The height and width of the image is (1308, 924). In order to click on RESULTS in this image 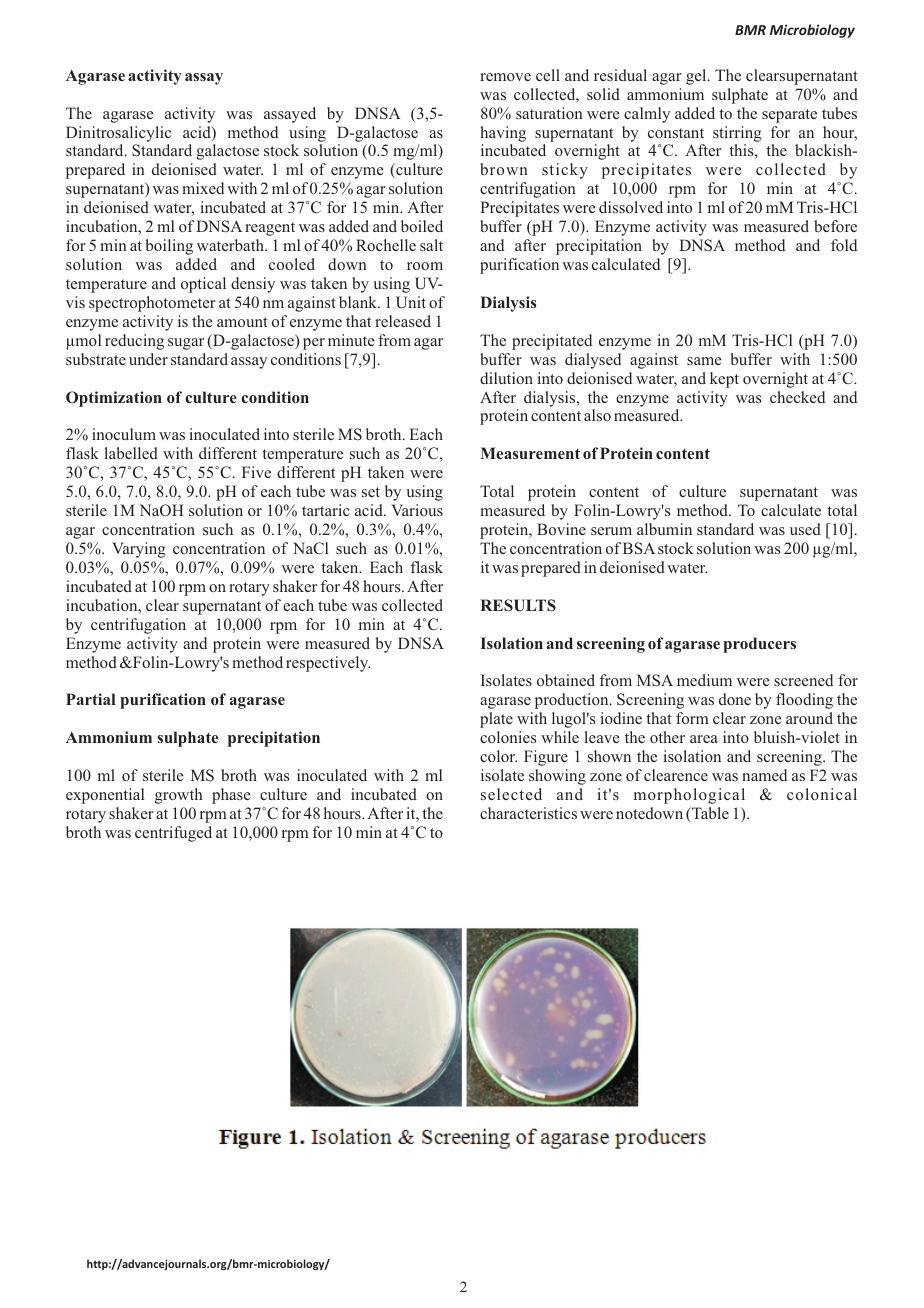, I will do `click(518, 605)`.
